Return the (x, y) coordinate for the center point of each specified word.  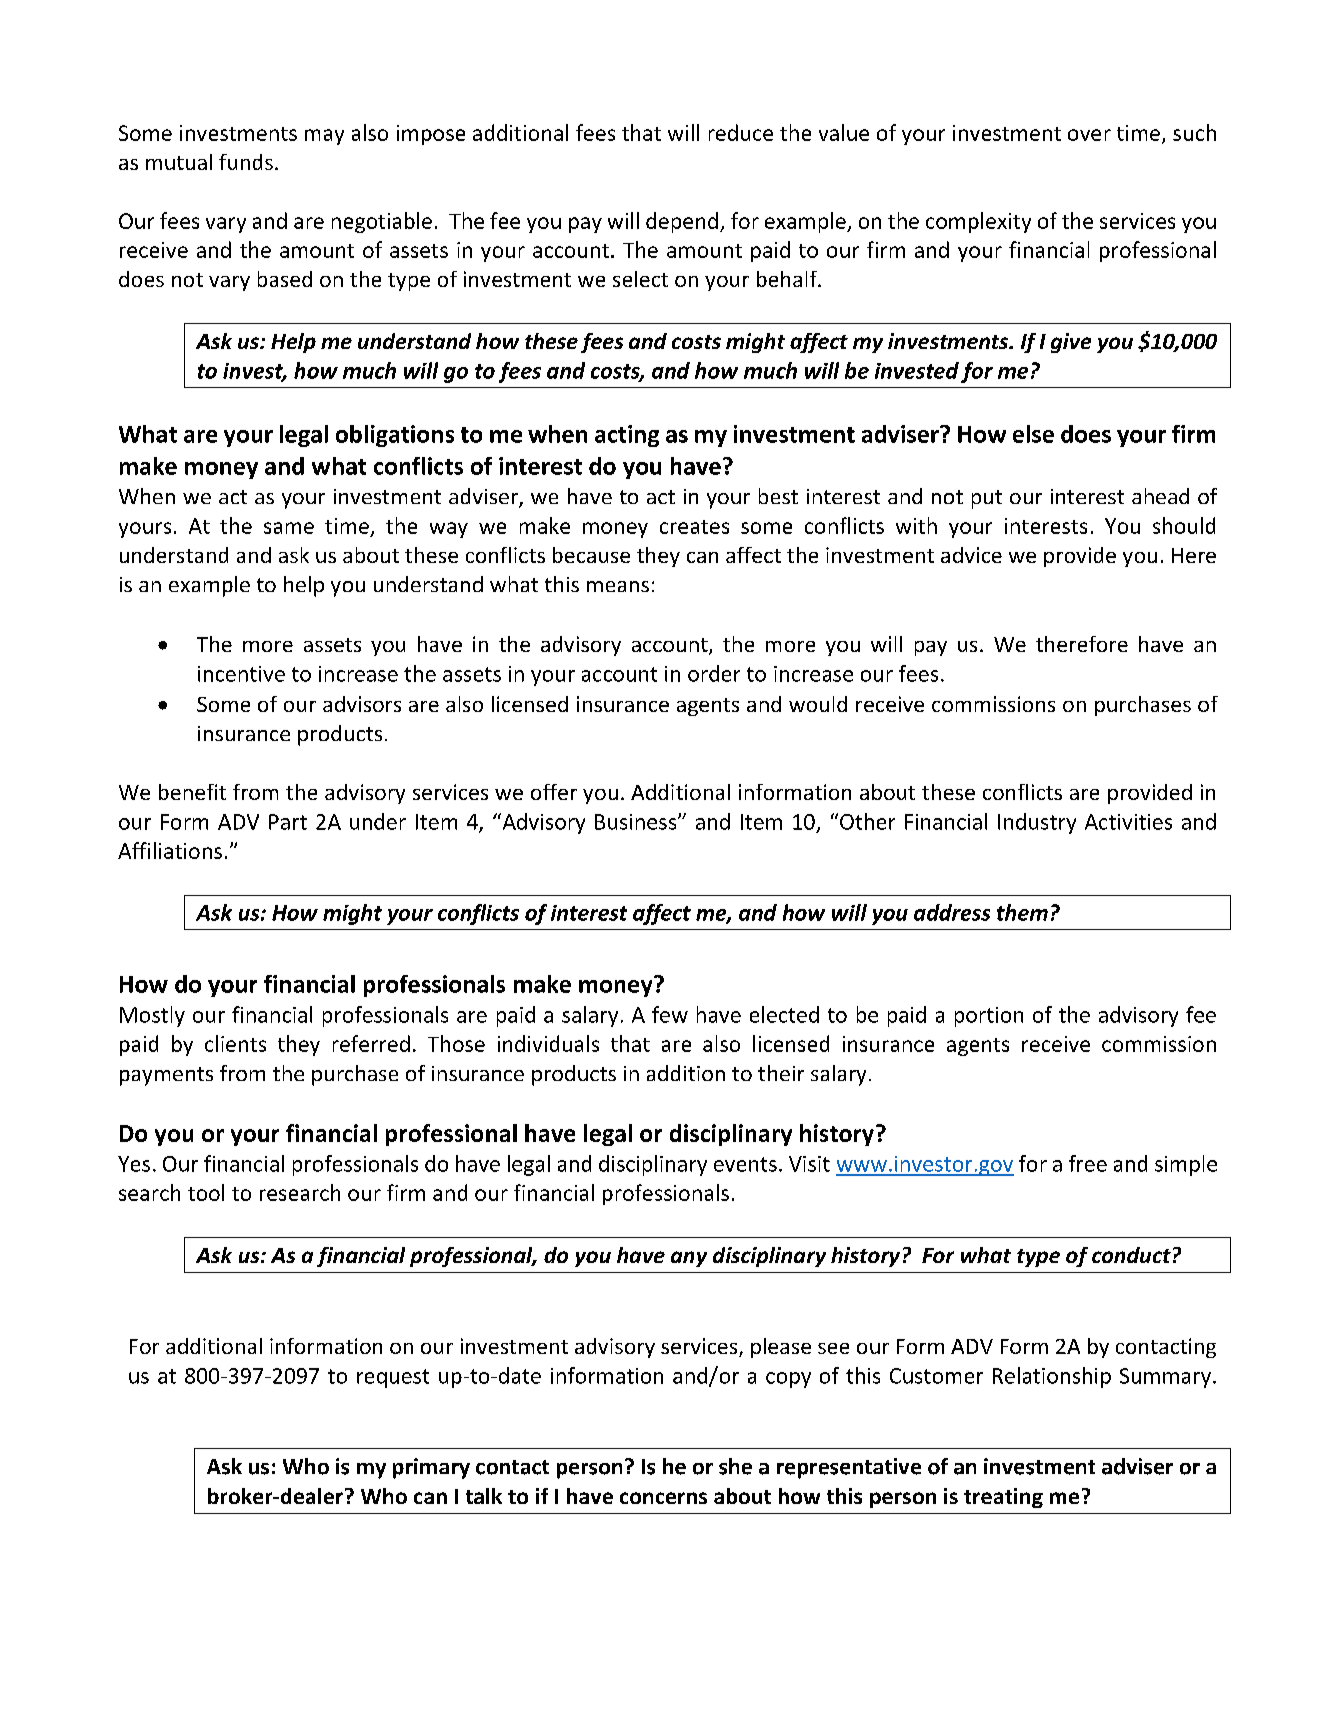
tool (206, 1192)
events (745, 1164)
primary (431, 1468)
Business (637, 822)
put (987, 499)
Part (288, 822)
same (289, 528)
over (1089, 135)
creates (694, 527)
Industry (1037, 823)
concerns (663, 1498)
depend (682, 222)
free (1088, 1163)
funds (246, 162)
